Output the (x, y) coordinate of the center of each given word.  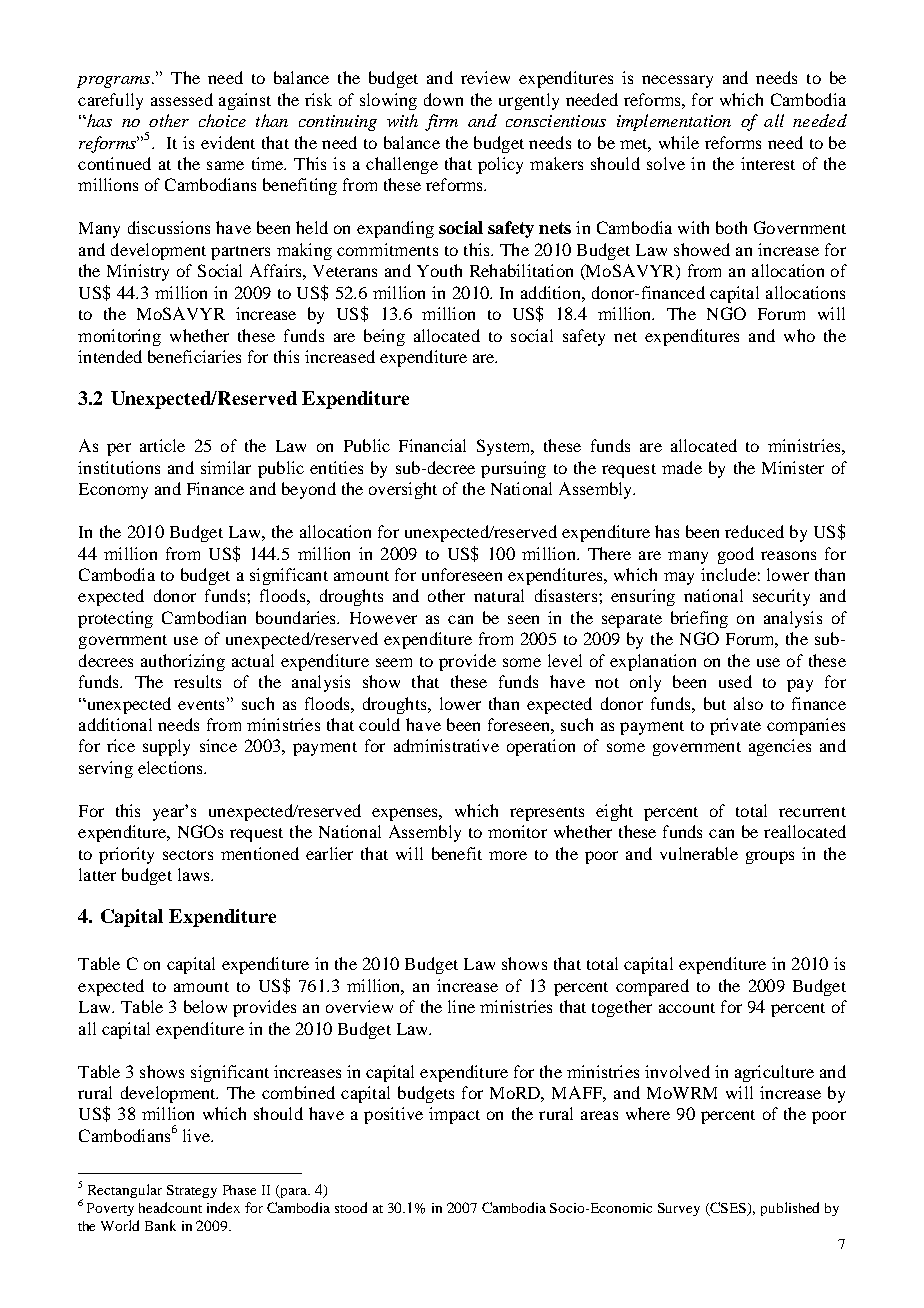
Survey (679, 1209)
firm (441, 122)
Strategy (192, 1191)
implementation (674, 122)
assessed (182, 99)
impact (454, 1115)
